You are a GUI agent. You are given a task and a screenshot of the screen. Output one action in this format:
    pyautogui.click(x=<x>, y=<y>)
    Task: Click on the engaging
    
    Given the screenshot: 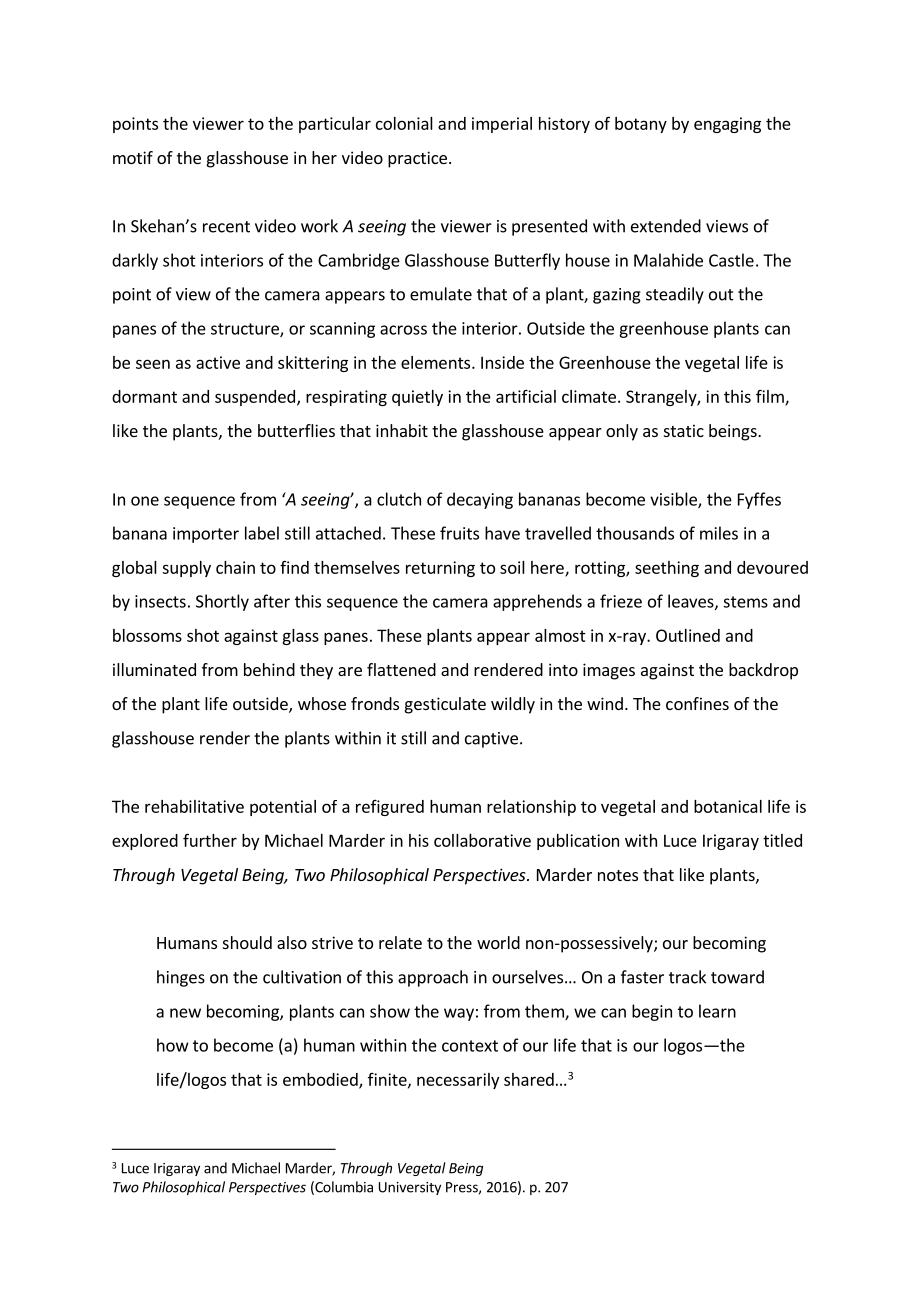 What is the action you would take?
    pyautogui.click(x=727, y=125)
